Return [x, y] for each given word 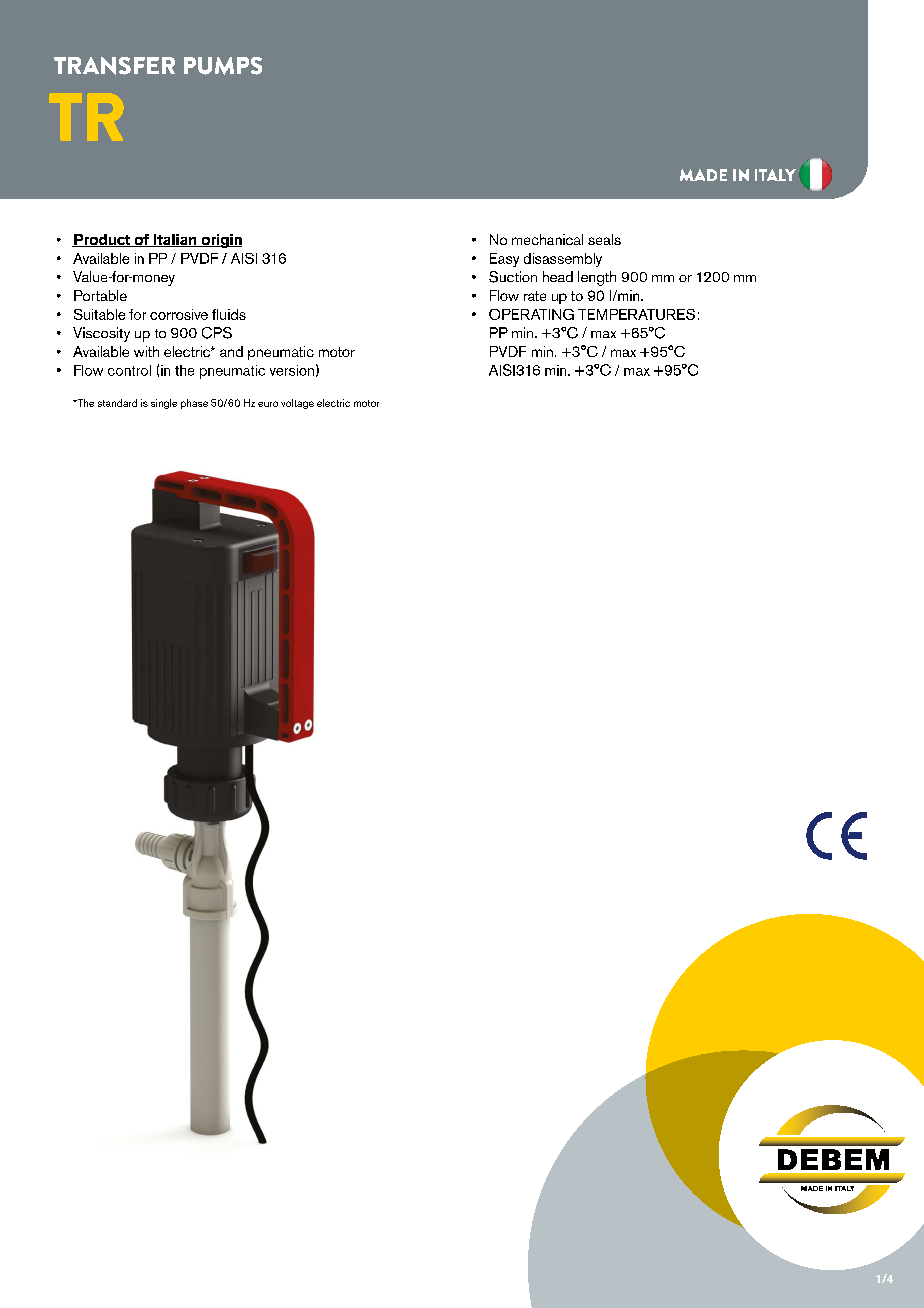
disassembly [563, 260]
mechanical [547, 239]
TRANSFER [114, 66]
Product [102, 240]
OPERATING [531, 314]
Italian [175, 240]
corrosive [179, 314]
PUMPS [223, 66]
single [164, 404]
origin [220, 241]
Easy [504, 260]
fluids [229, 314]
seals [604, 239]
